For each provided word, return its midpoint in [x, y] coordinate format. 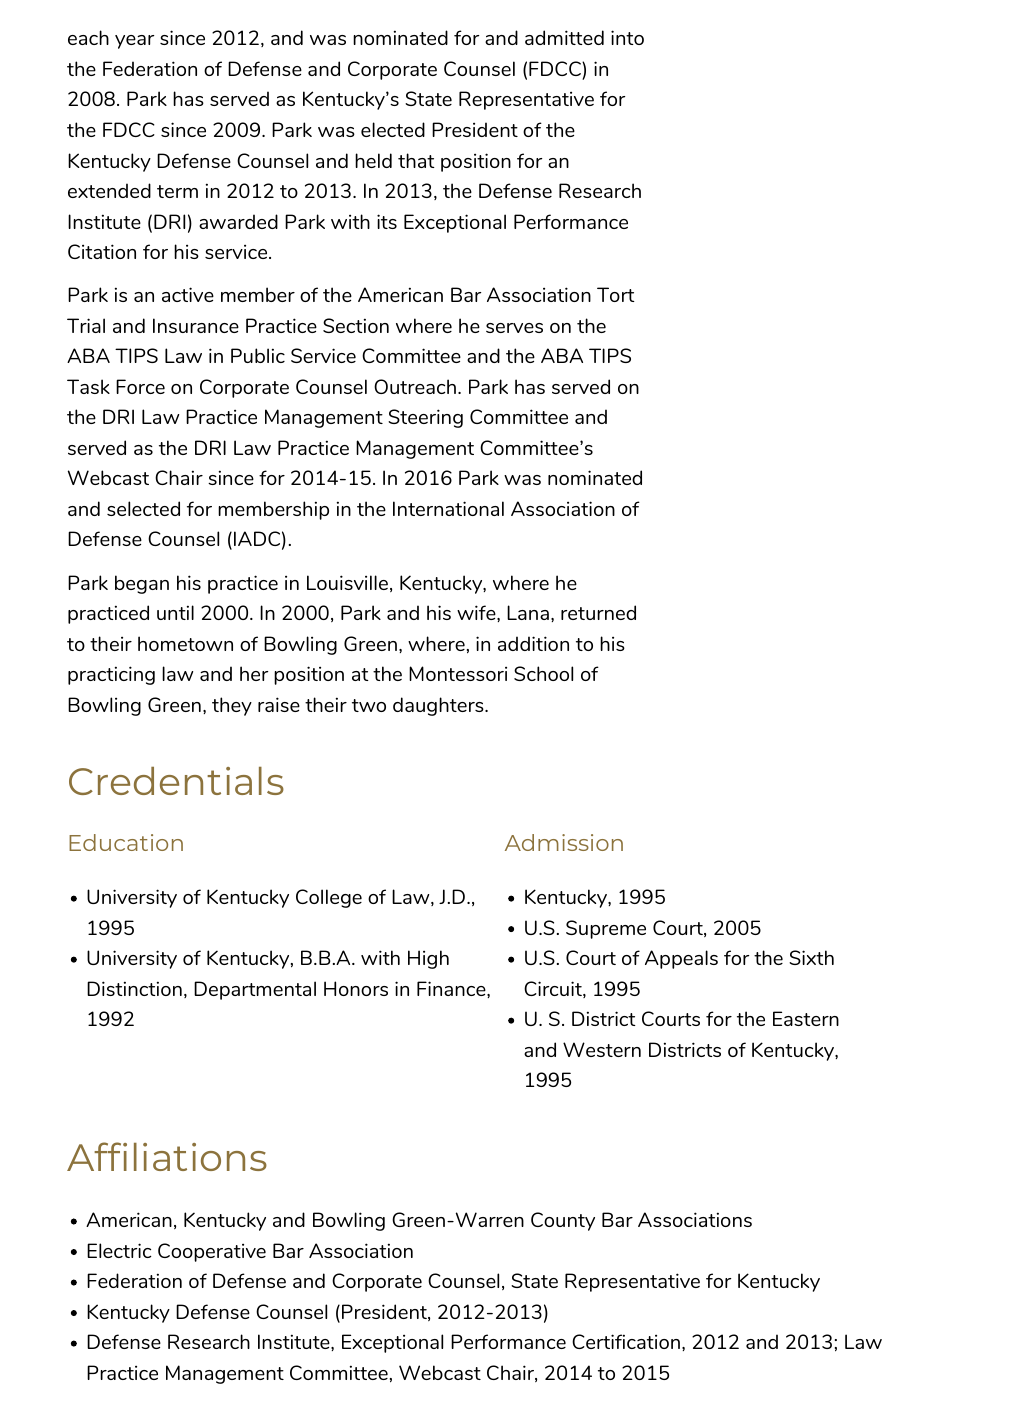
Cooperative [212, 1252]
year [134, 42]
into [627, 37]
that [416, 160]
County [563, 1221]
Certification [626, 1341]
